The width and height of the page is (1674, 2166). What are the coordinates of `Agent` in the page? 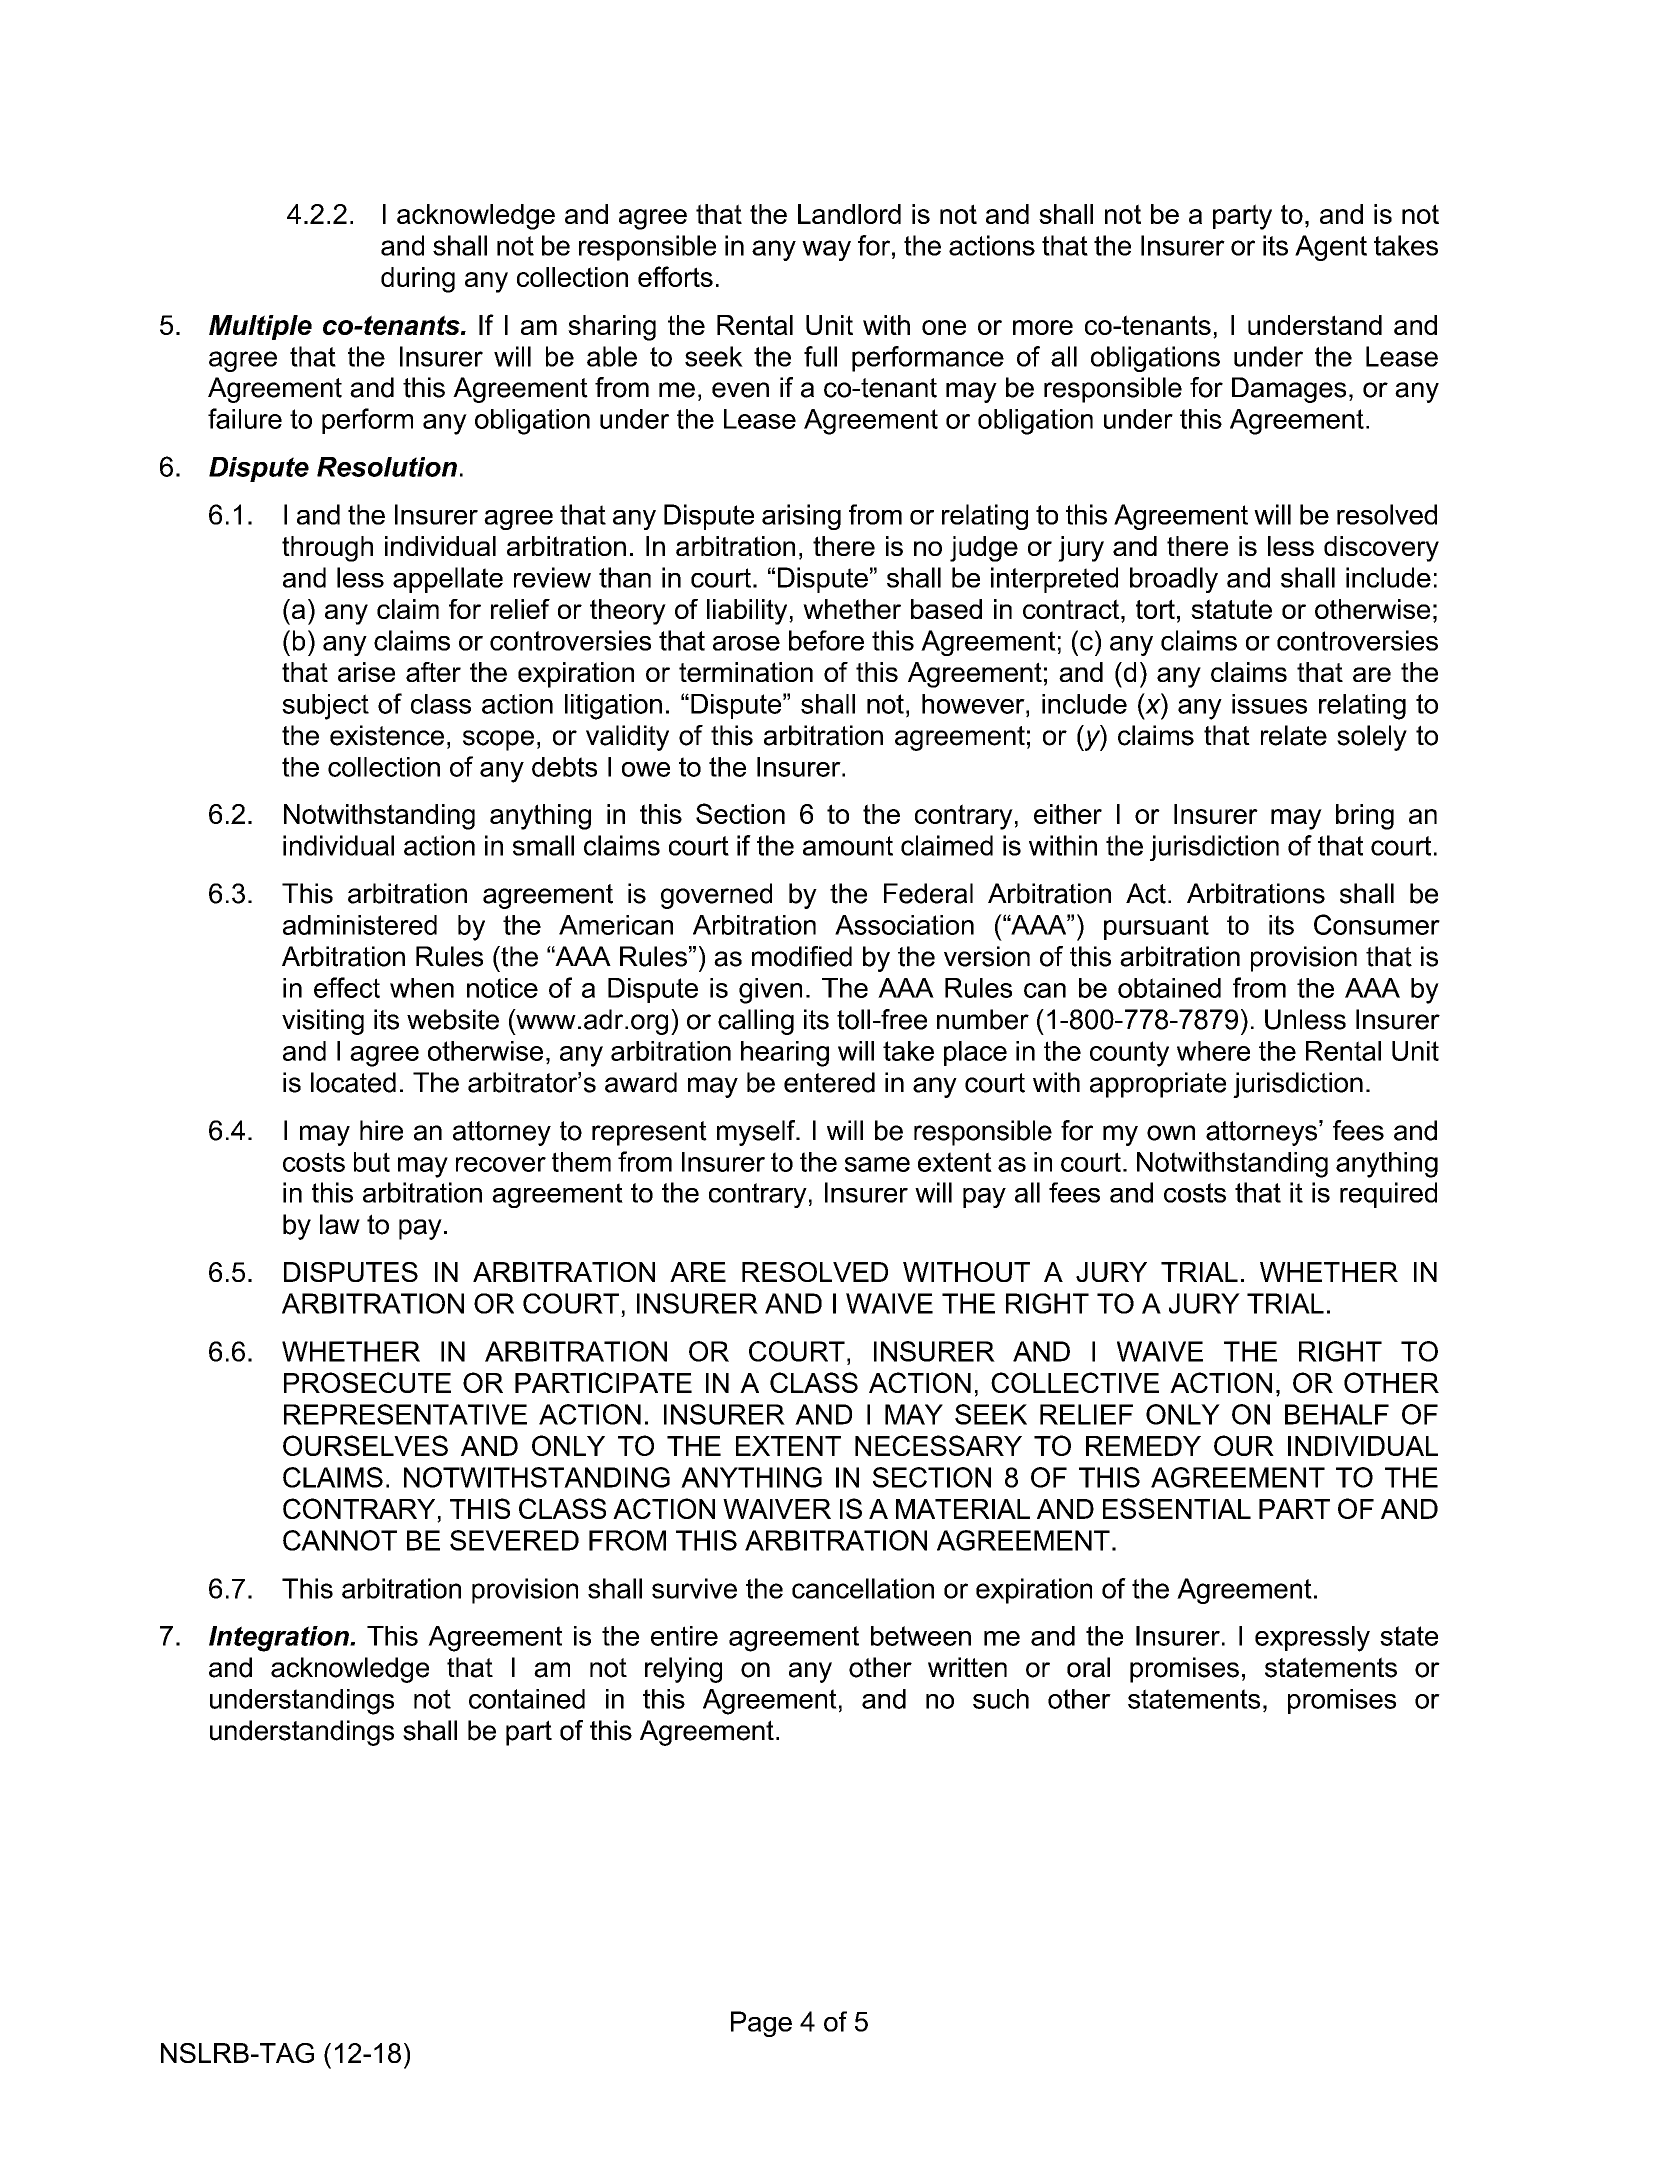 It's located at (1331, 248).
